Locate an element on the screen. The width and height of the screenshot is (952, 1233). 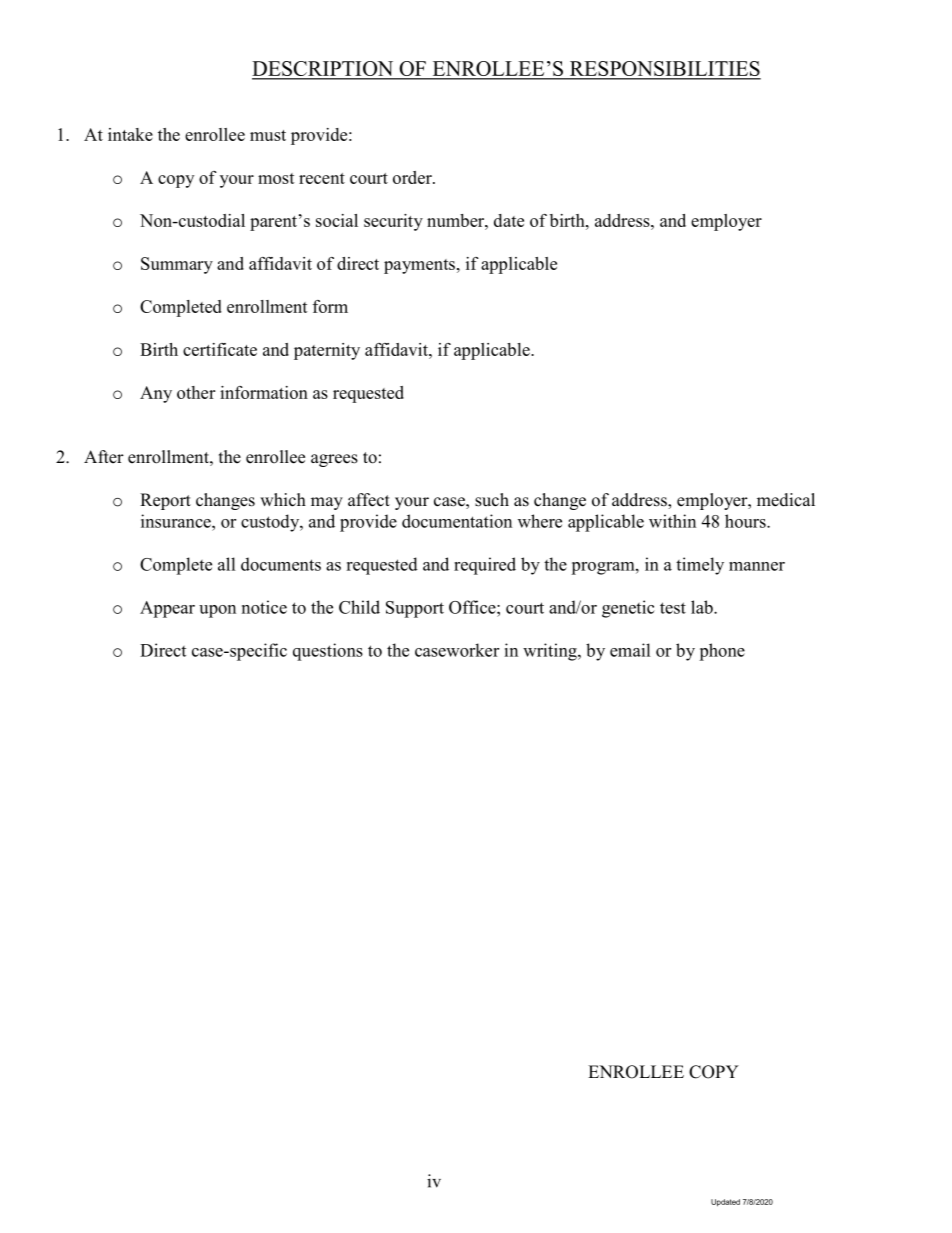
Support is located at coordinates (415, 609).
